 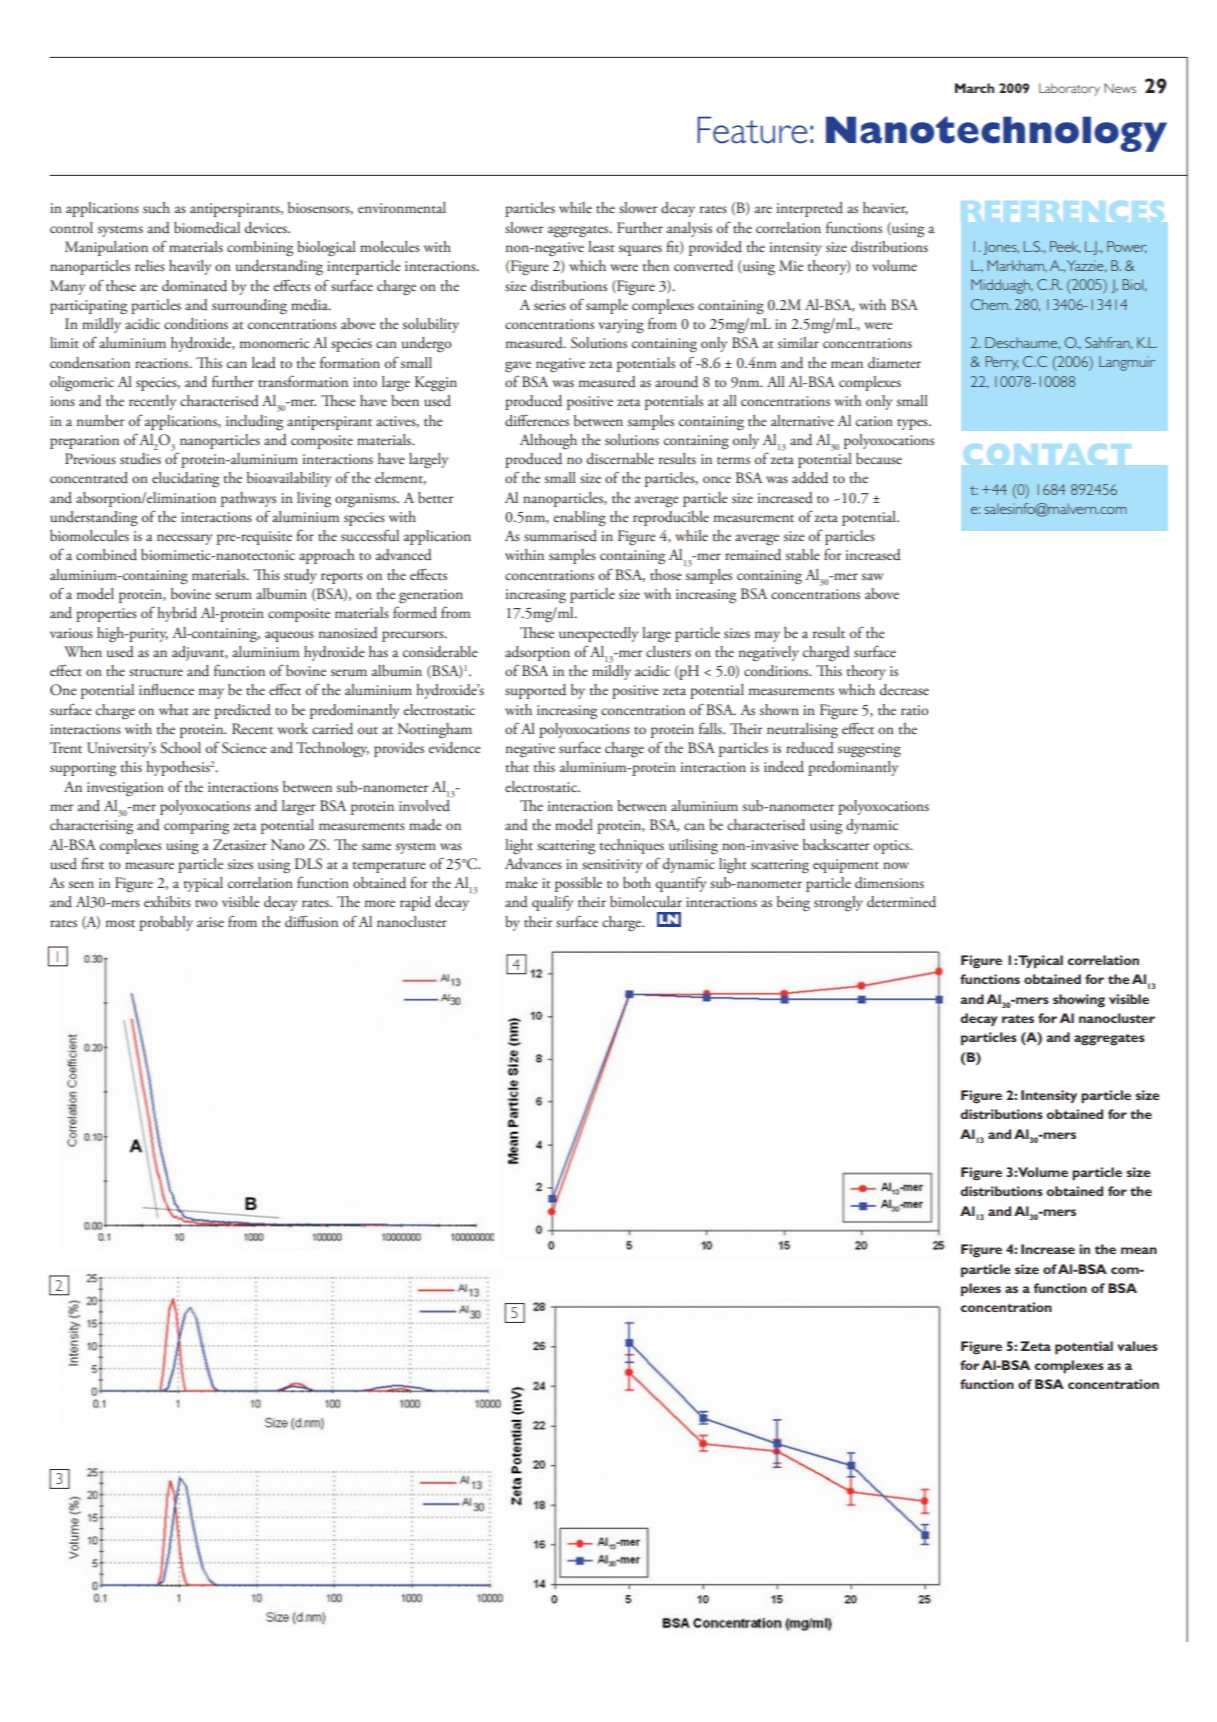 I want to click on March, so click(x=974, y=88).
